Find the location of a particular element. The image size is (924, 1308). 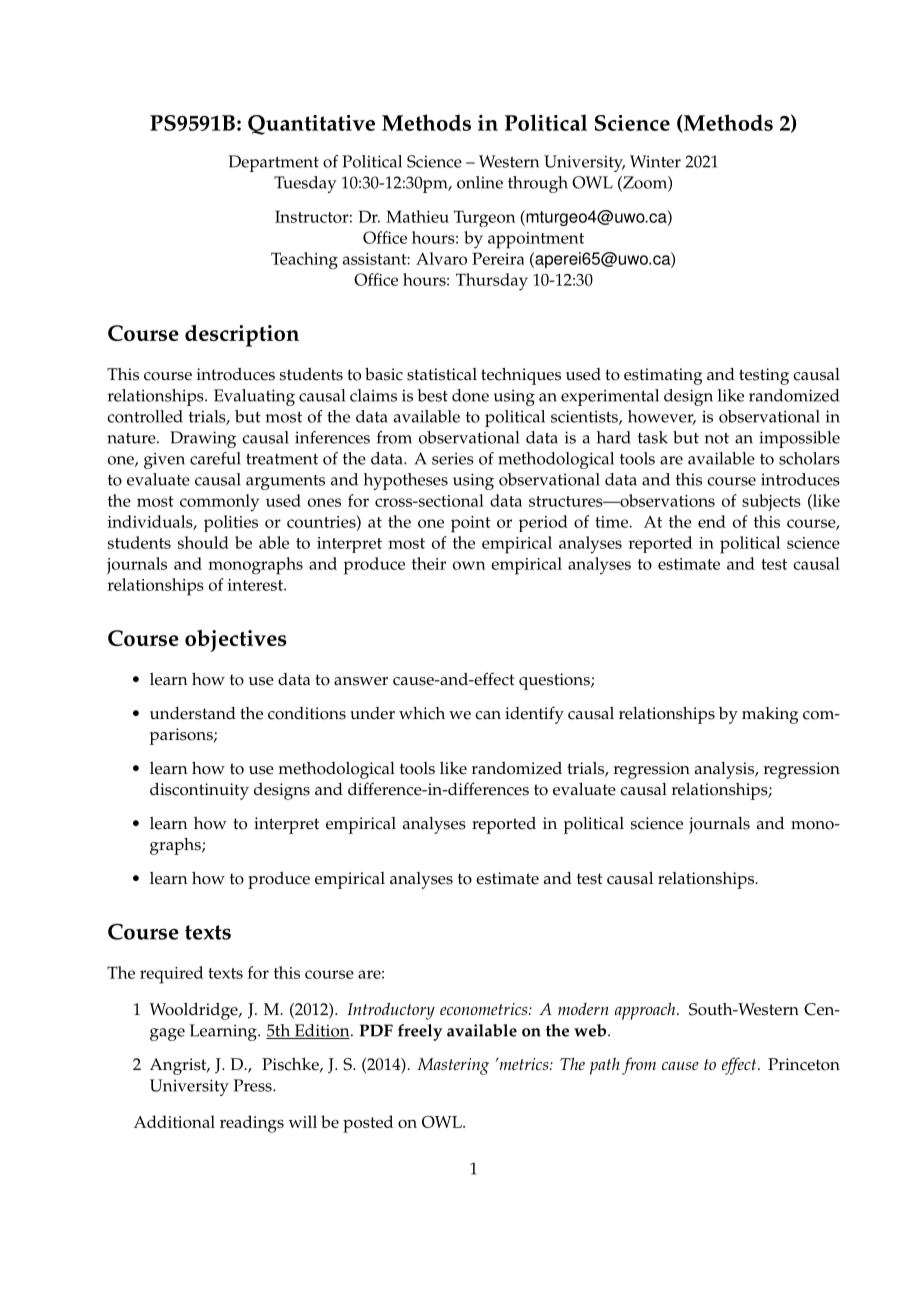

Press is located at coordinates (254, 1085).
